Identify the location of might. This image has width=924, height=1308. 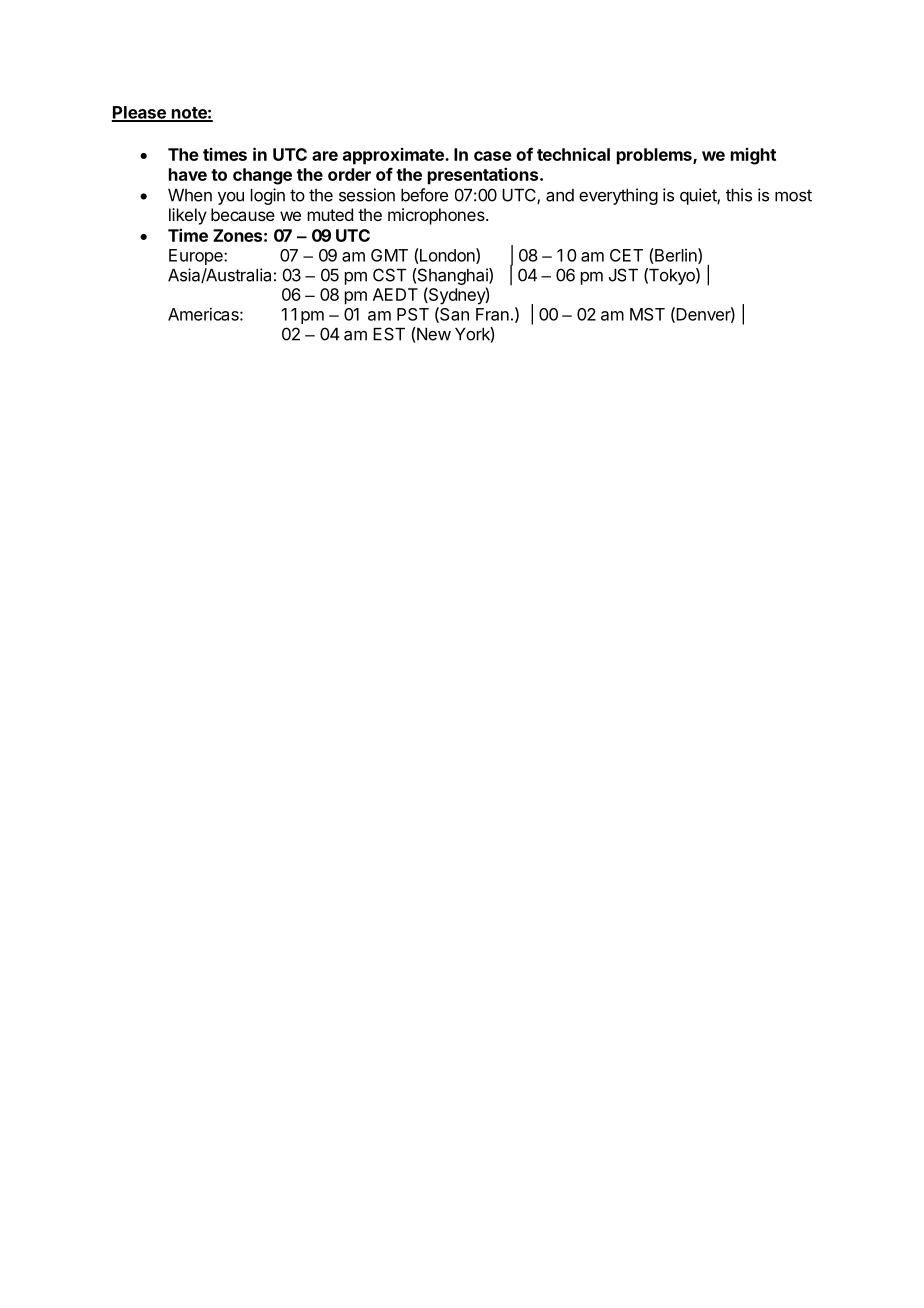
(753, 156).
